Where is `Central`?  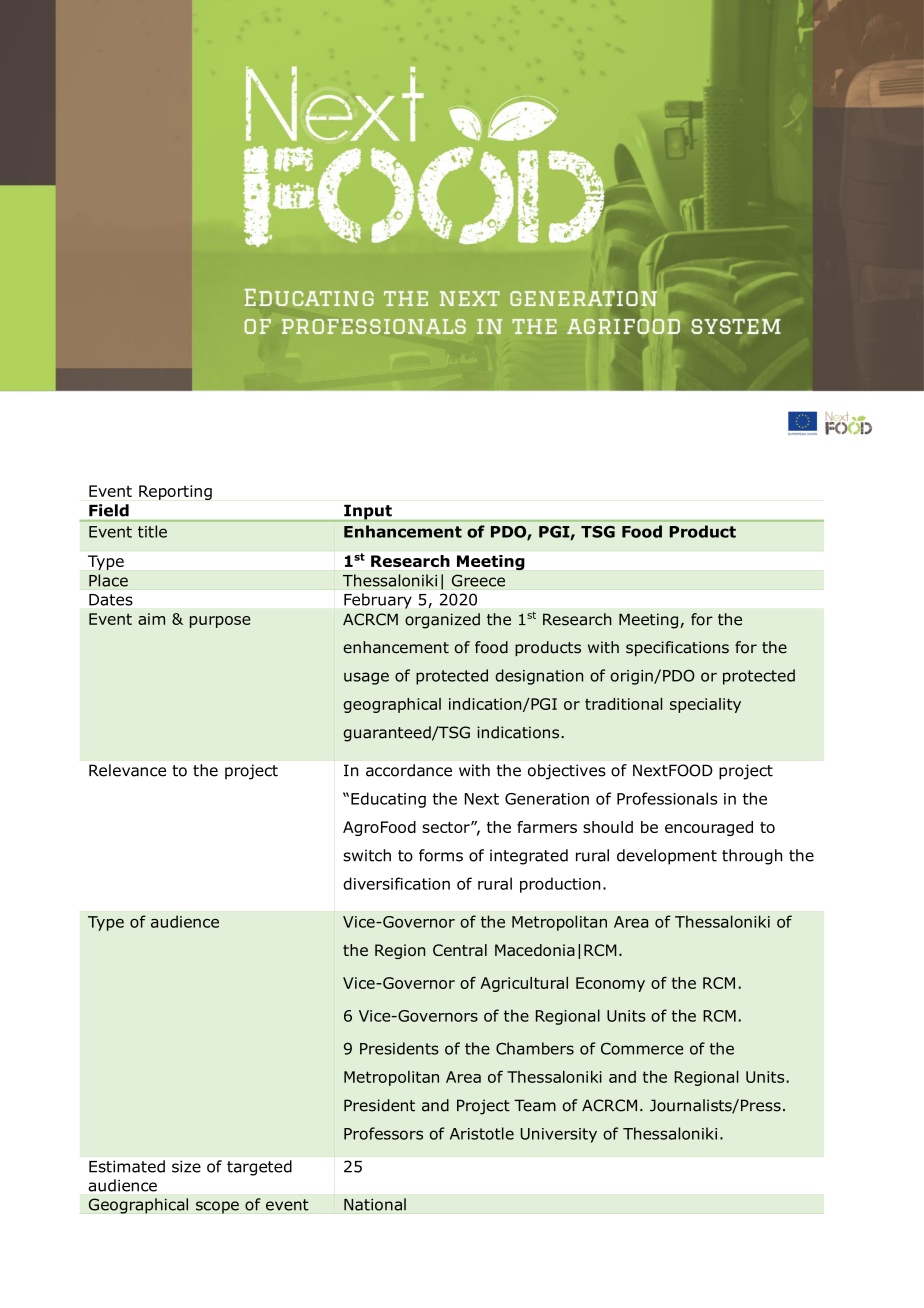
Central is located at coordinates (460, 950).
